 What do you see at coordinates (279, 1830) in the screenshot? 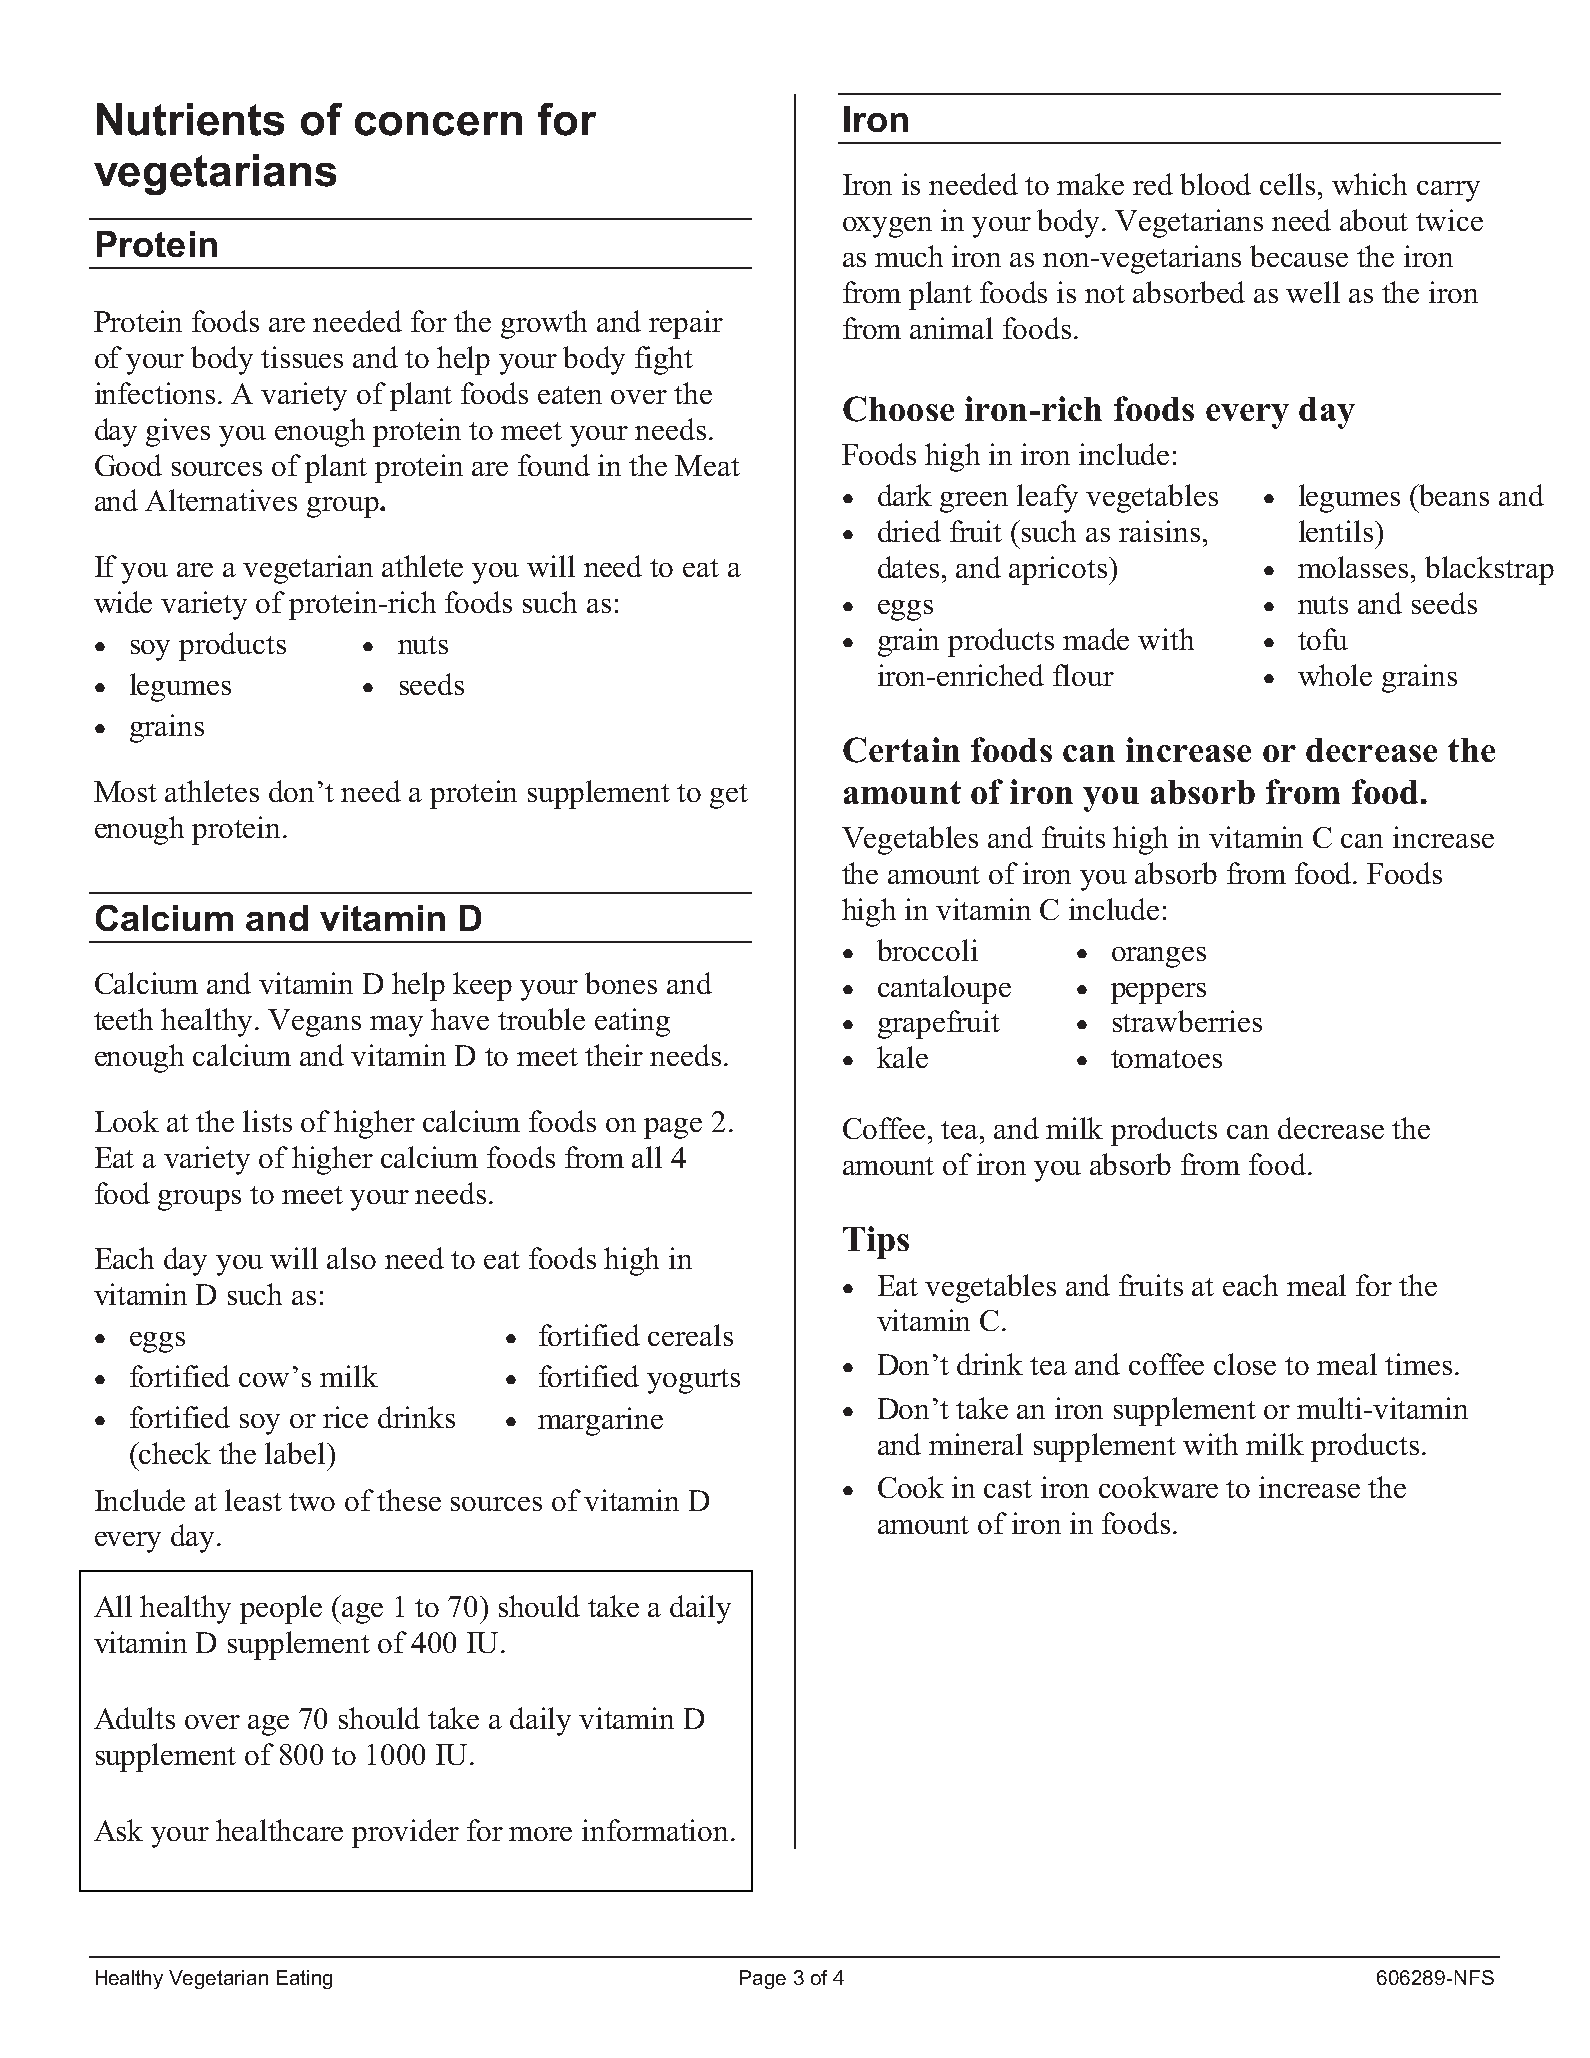
I see `healthcare` at bounding box center [279, 1830].
